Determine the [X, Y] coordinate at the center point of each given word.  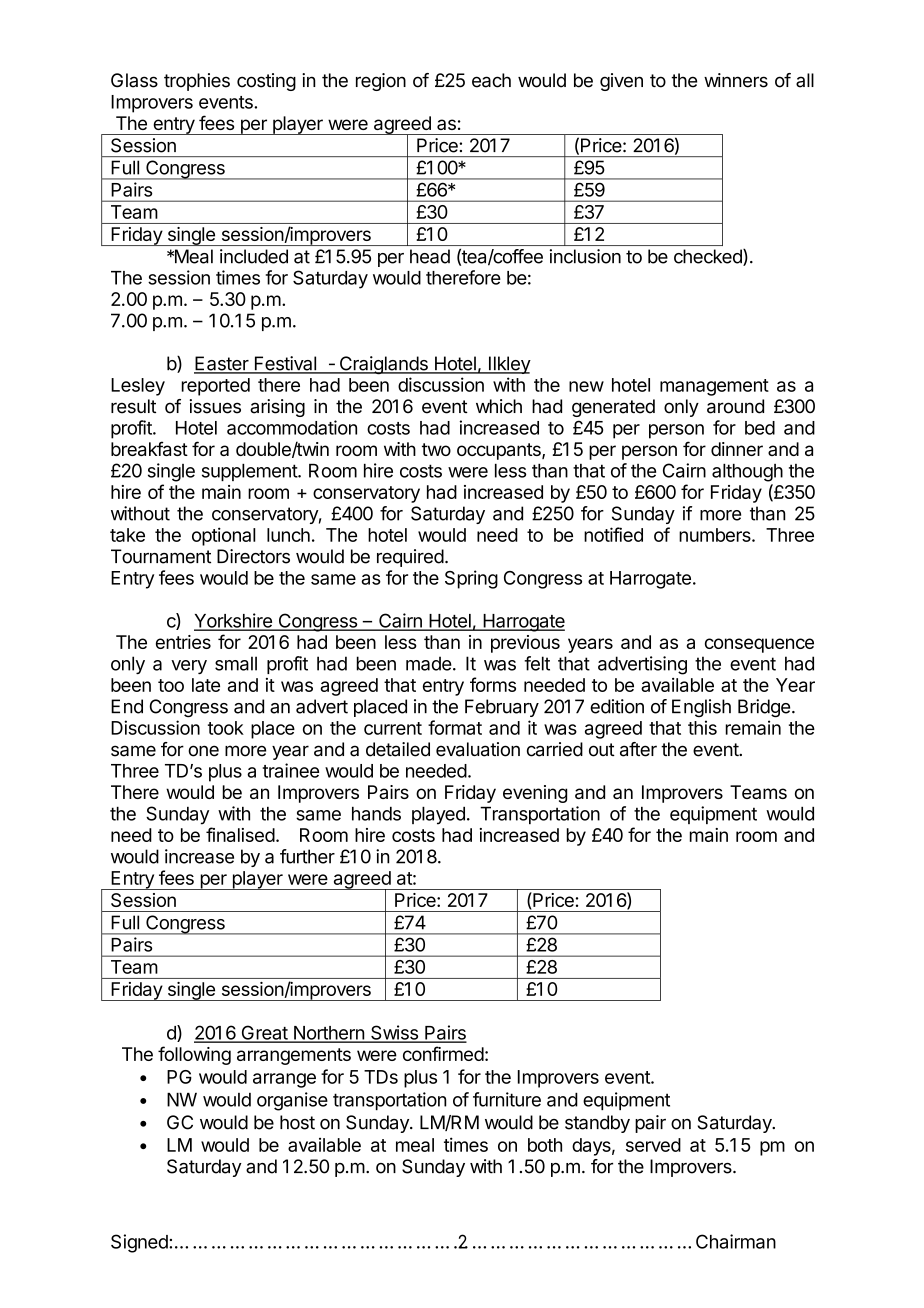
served [653, 1145]
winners [736, 80]
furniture [507, 1099]
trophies [197, 82]
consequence [759, 645]
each [491, 80]
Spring [471, 579]
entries [183, 642]
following [194, 1055]
